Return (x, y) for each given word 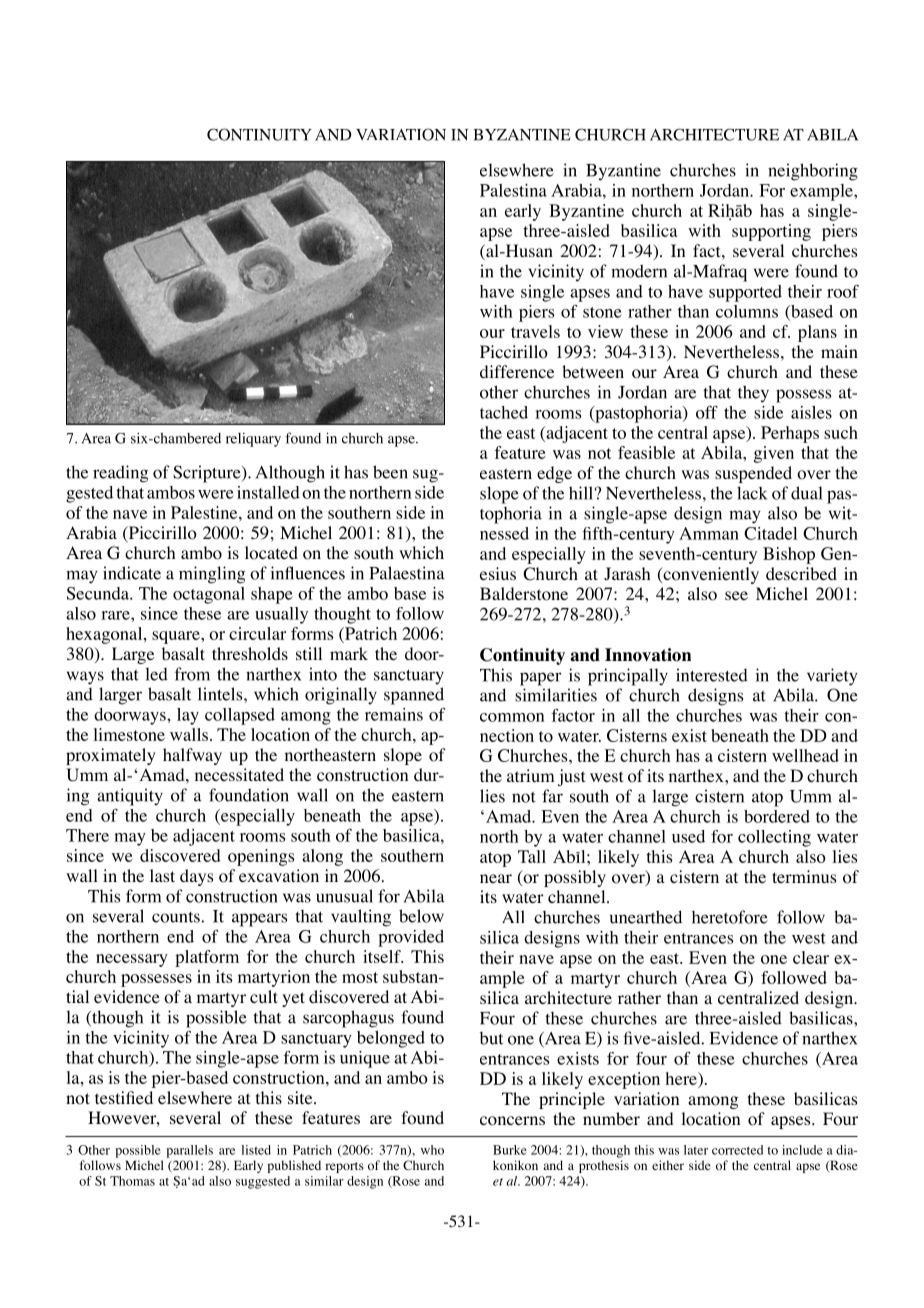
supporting (771, 232)
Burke (510, 1150)
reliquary (253, 440)
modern (639, 271)
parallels (189, 1151)
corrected (737, 1150)
